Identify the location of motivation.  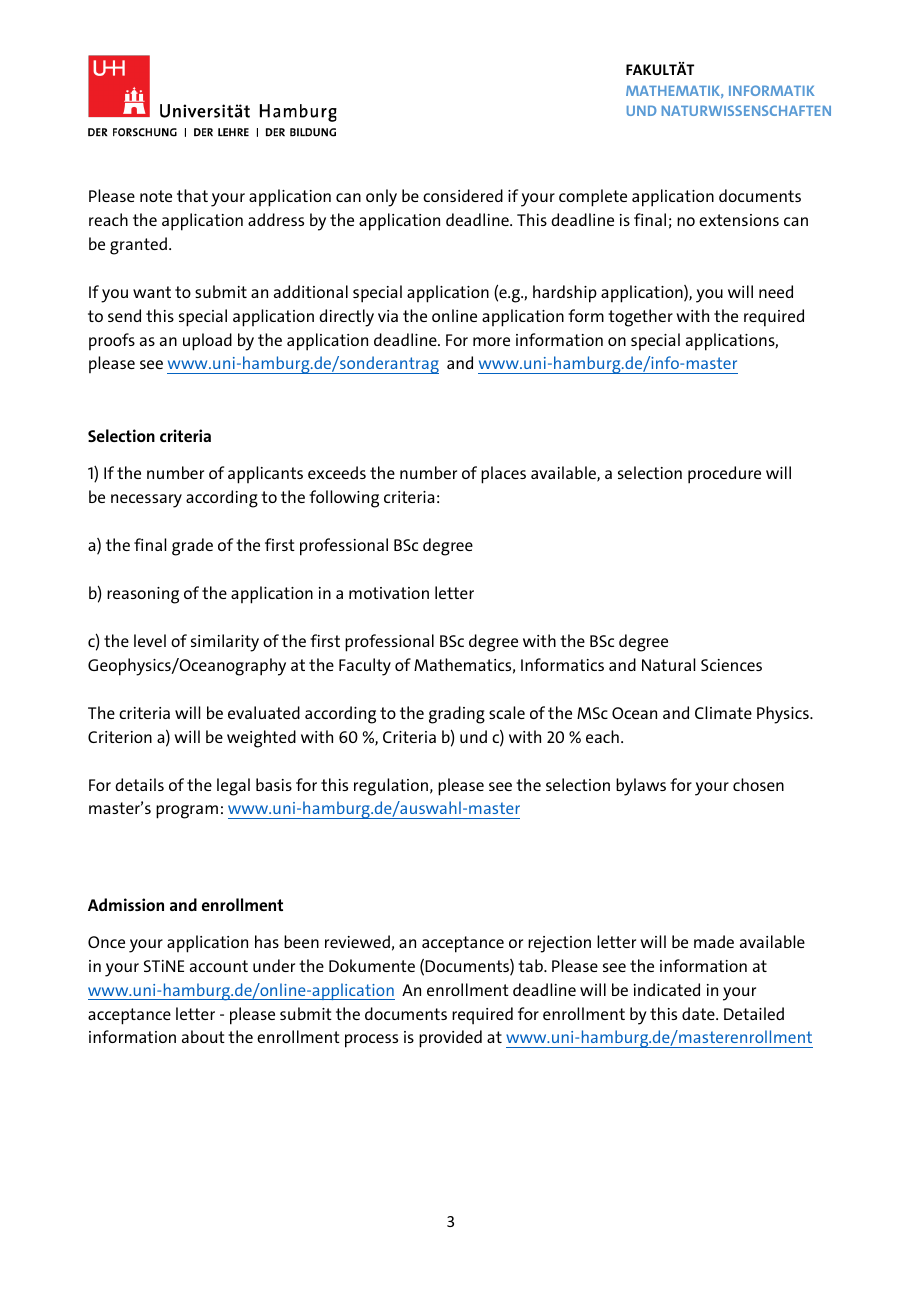
(389, 593).
